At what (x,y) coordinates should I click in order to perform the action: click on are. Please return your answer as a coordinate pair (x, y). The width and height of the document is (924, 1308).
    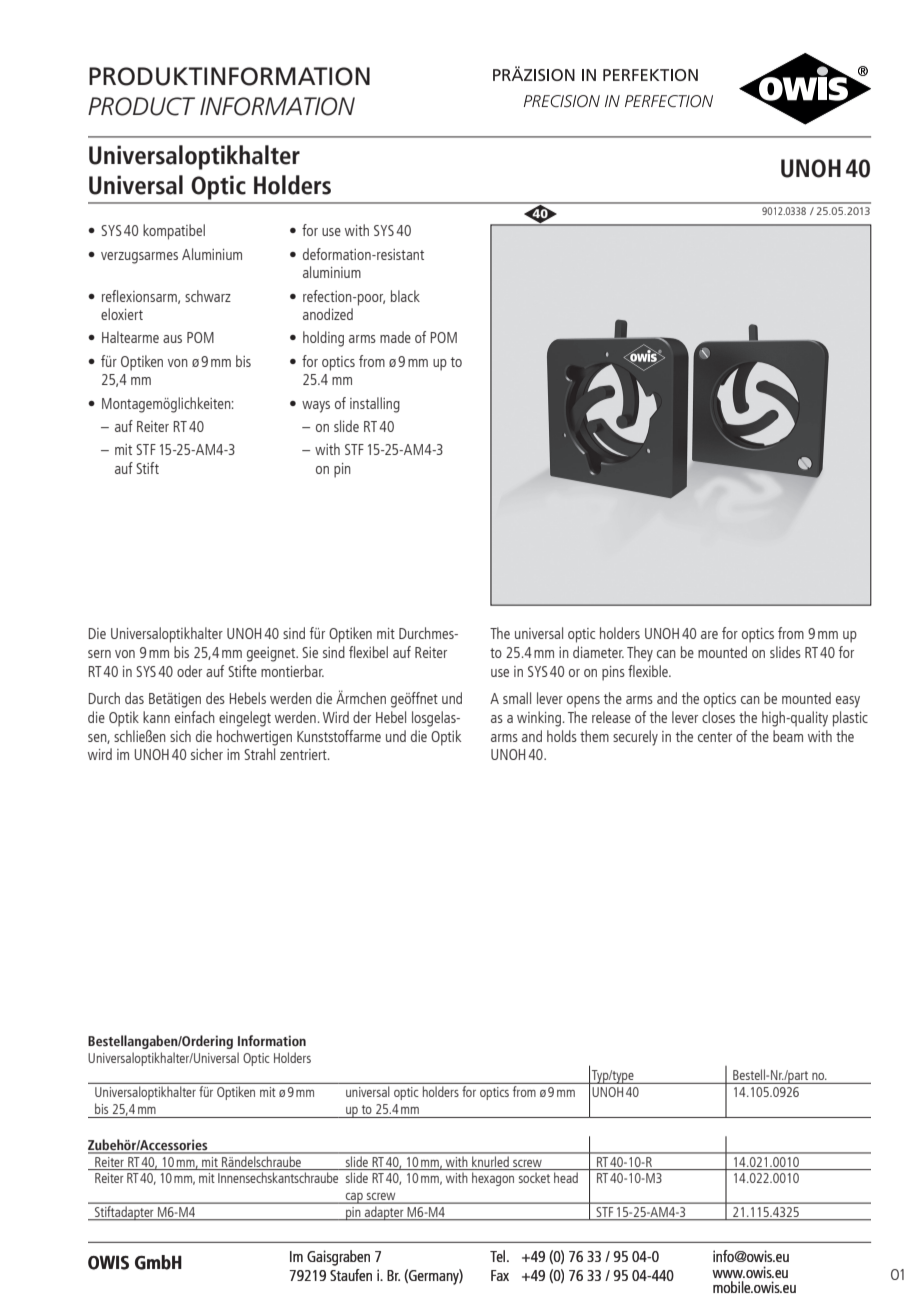
    Looking at the image, I should click on (709, 635).
